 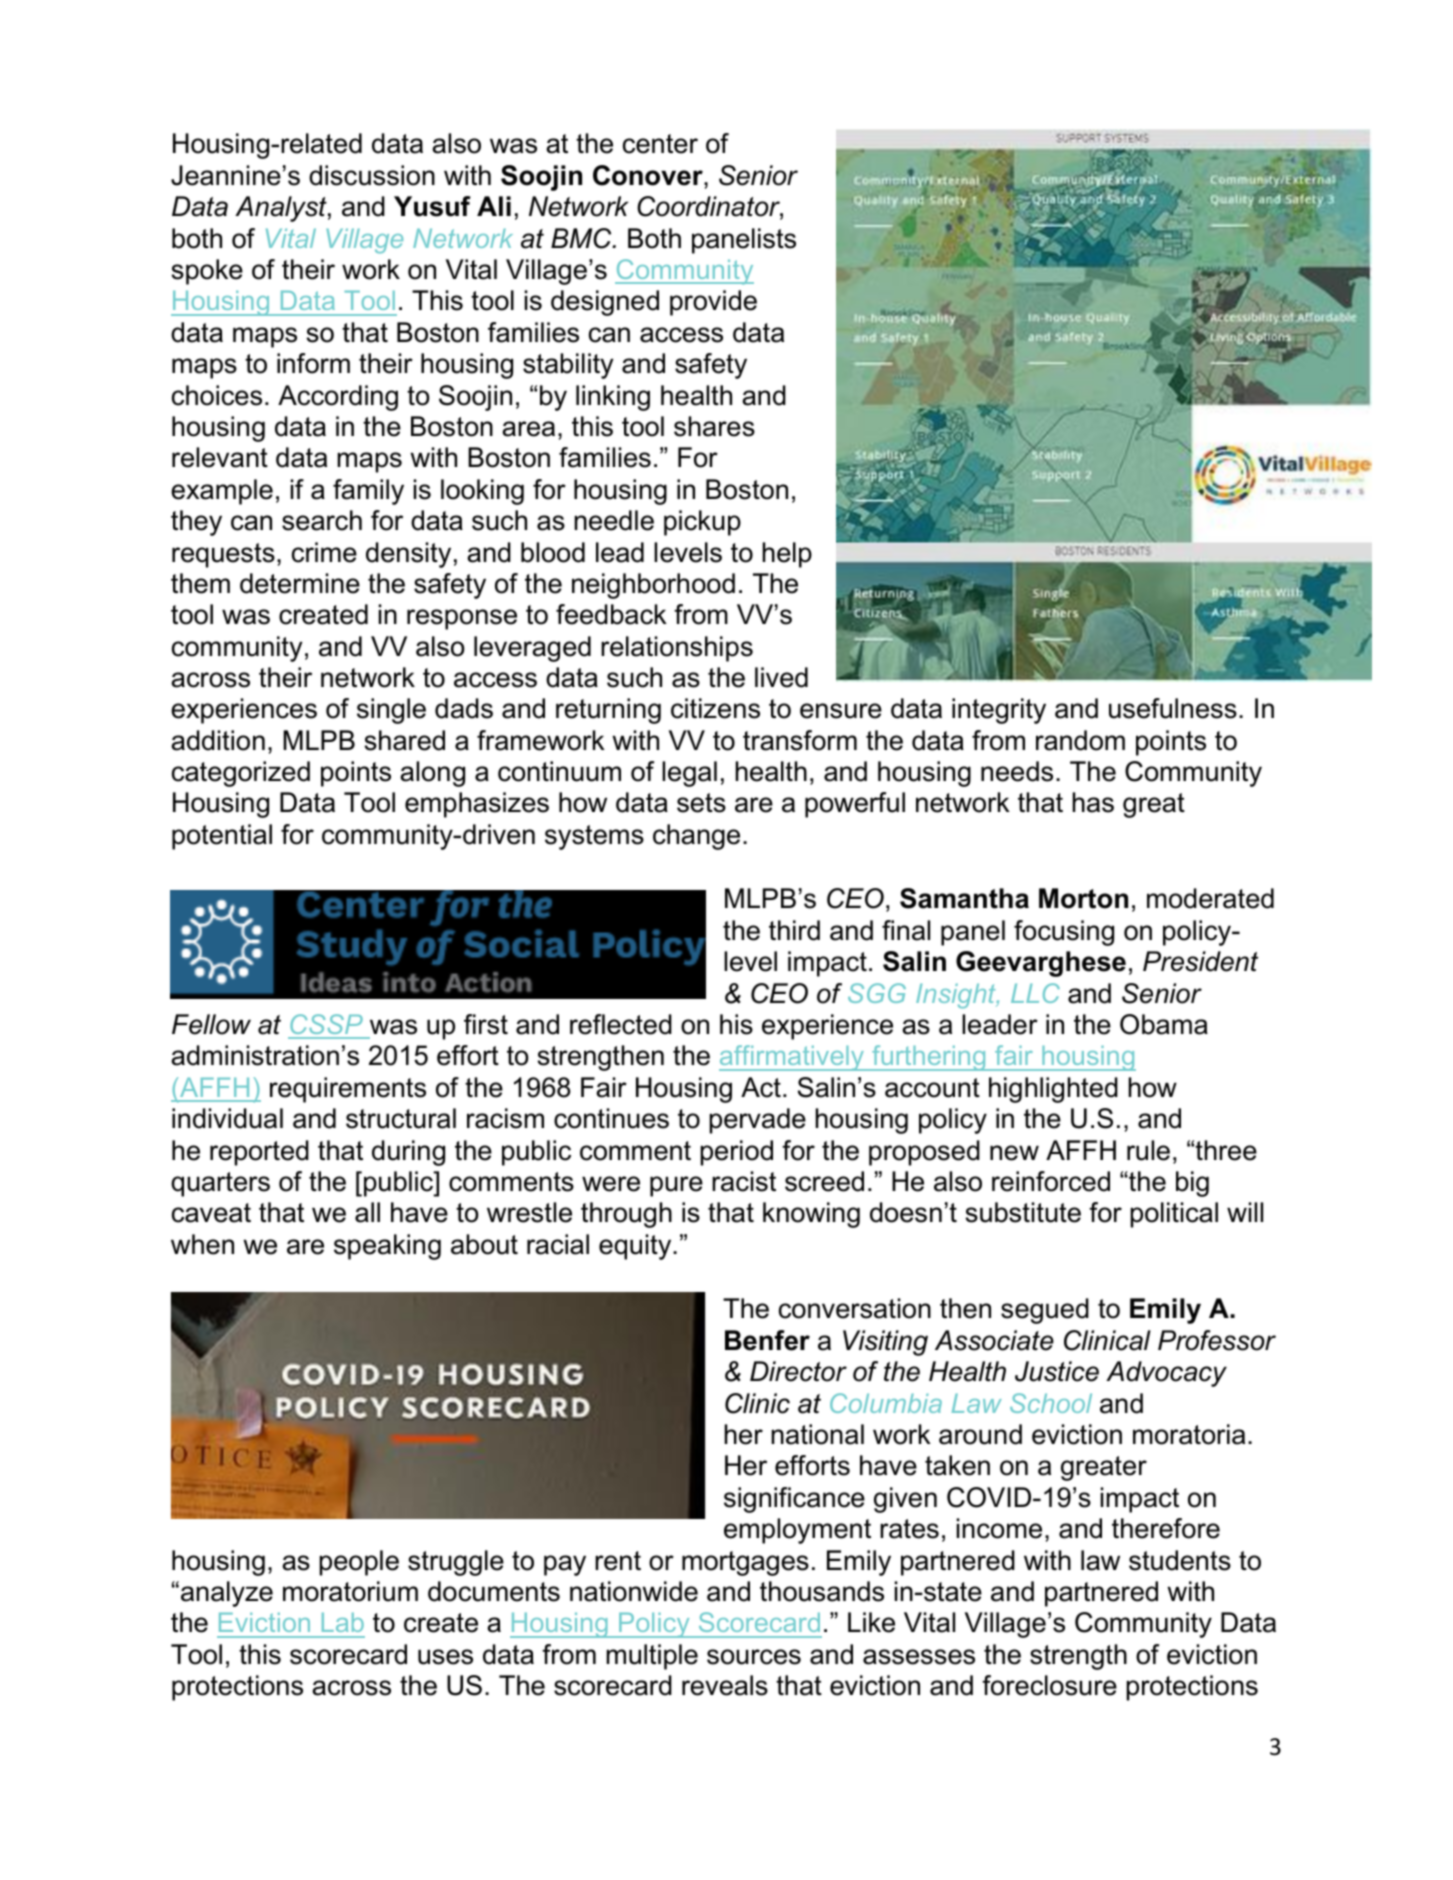 What do you see at coordinates (350, 1591) in the image?
I see `moratorium` at bounding box center [350, 1591].
